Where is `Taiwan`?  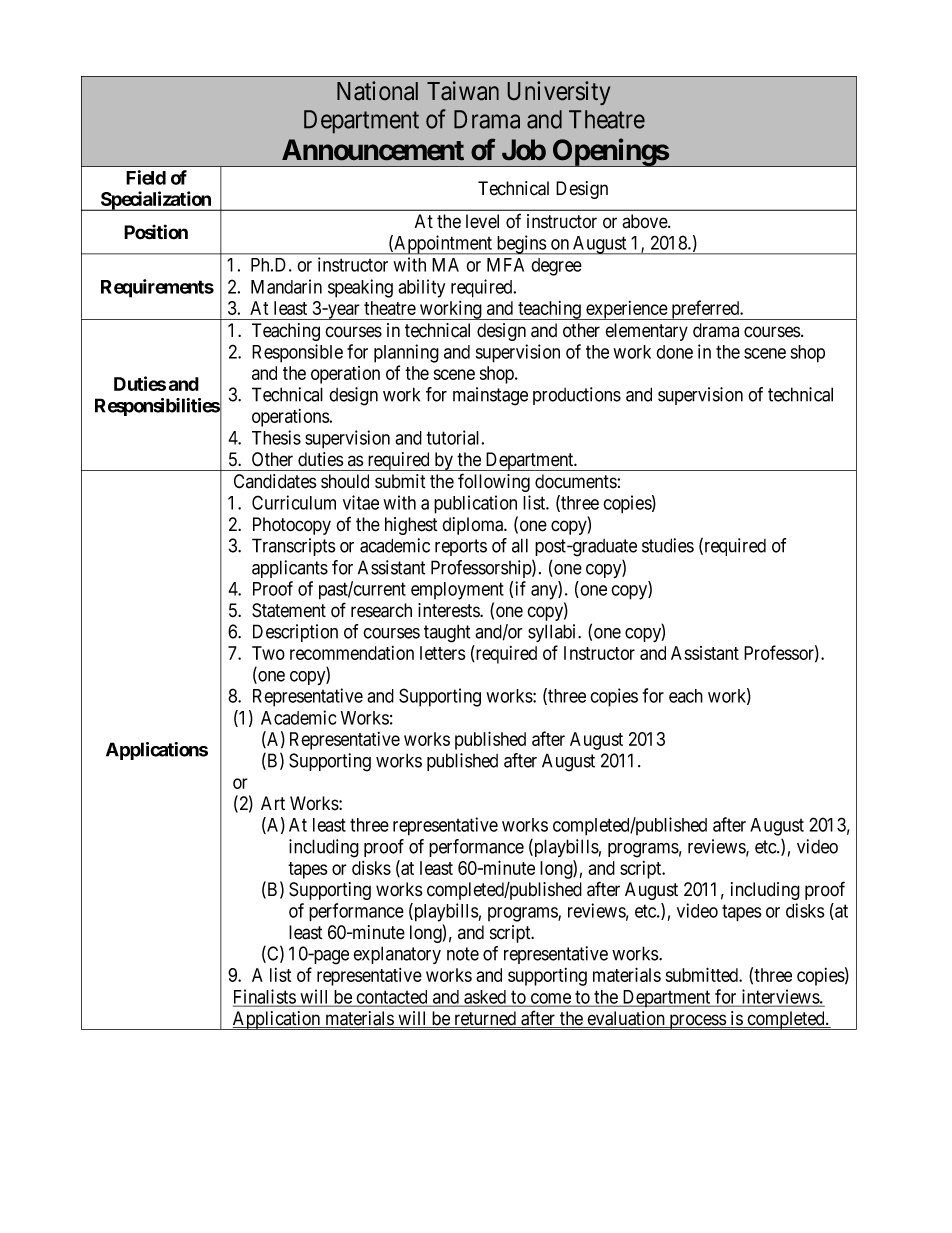 Taiwan is located at coordinates (463, 90).
